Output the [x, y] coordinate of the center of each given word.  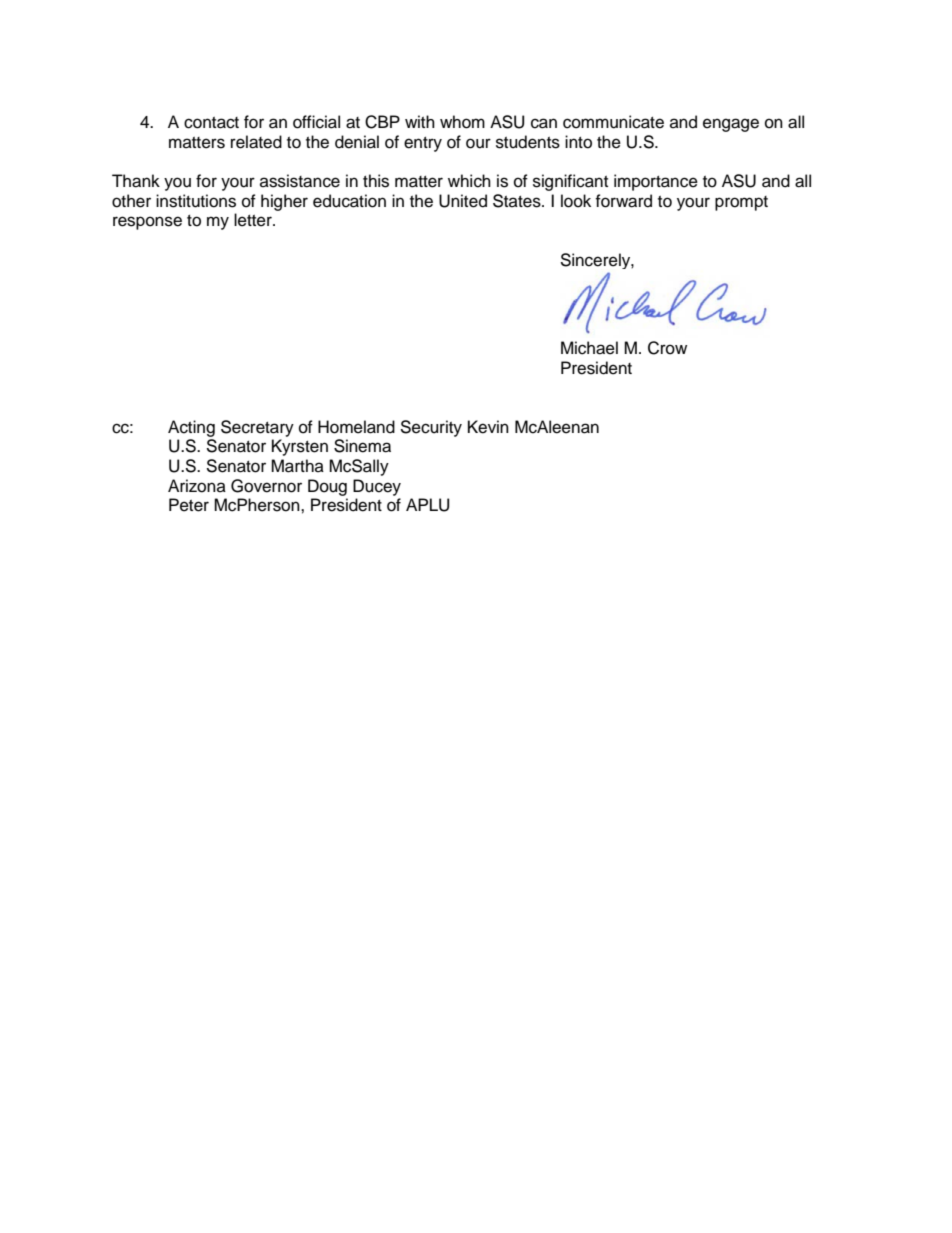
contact [211, 123]
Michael [589, 348]
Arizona [197, 486]
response [147, 223]
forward [623, 201]
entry [423, 144]
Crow [667, 348]
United [463, 201]
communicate [613, 122]
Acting [191, 428]
